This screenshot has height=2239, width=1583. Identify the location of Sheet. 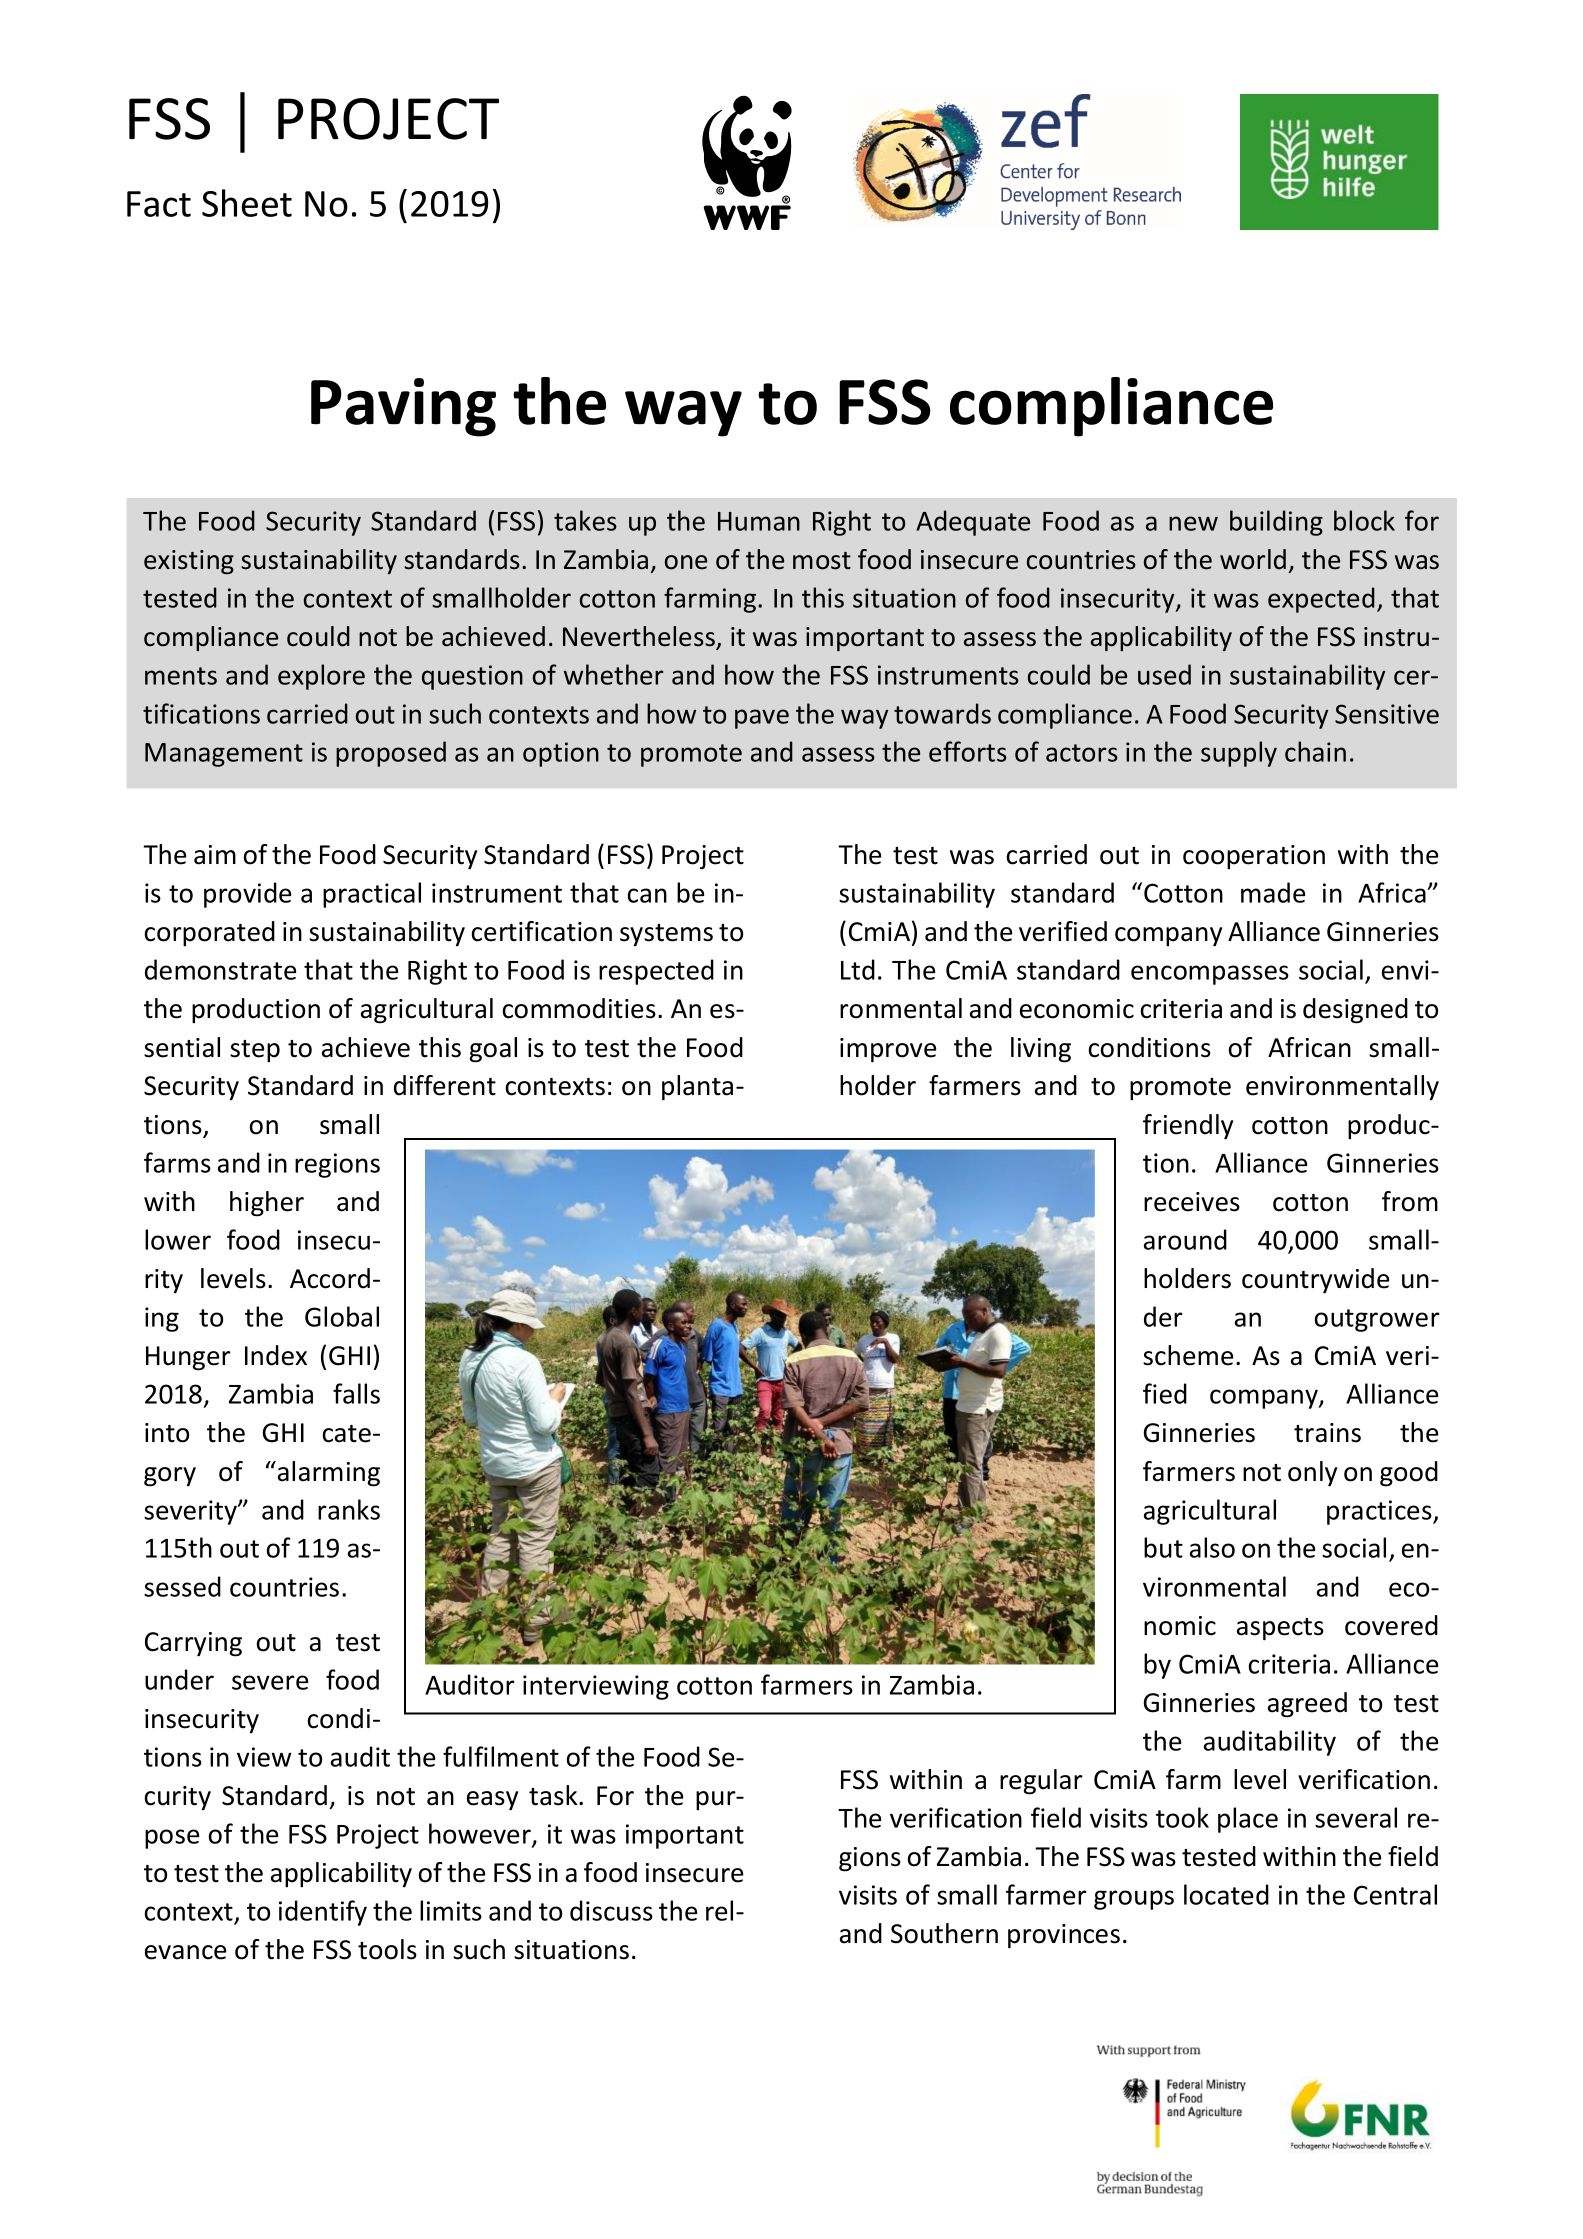
(247, 203).
